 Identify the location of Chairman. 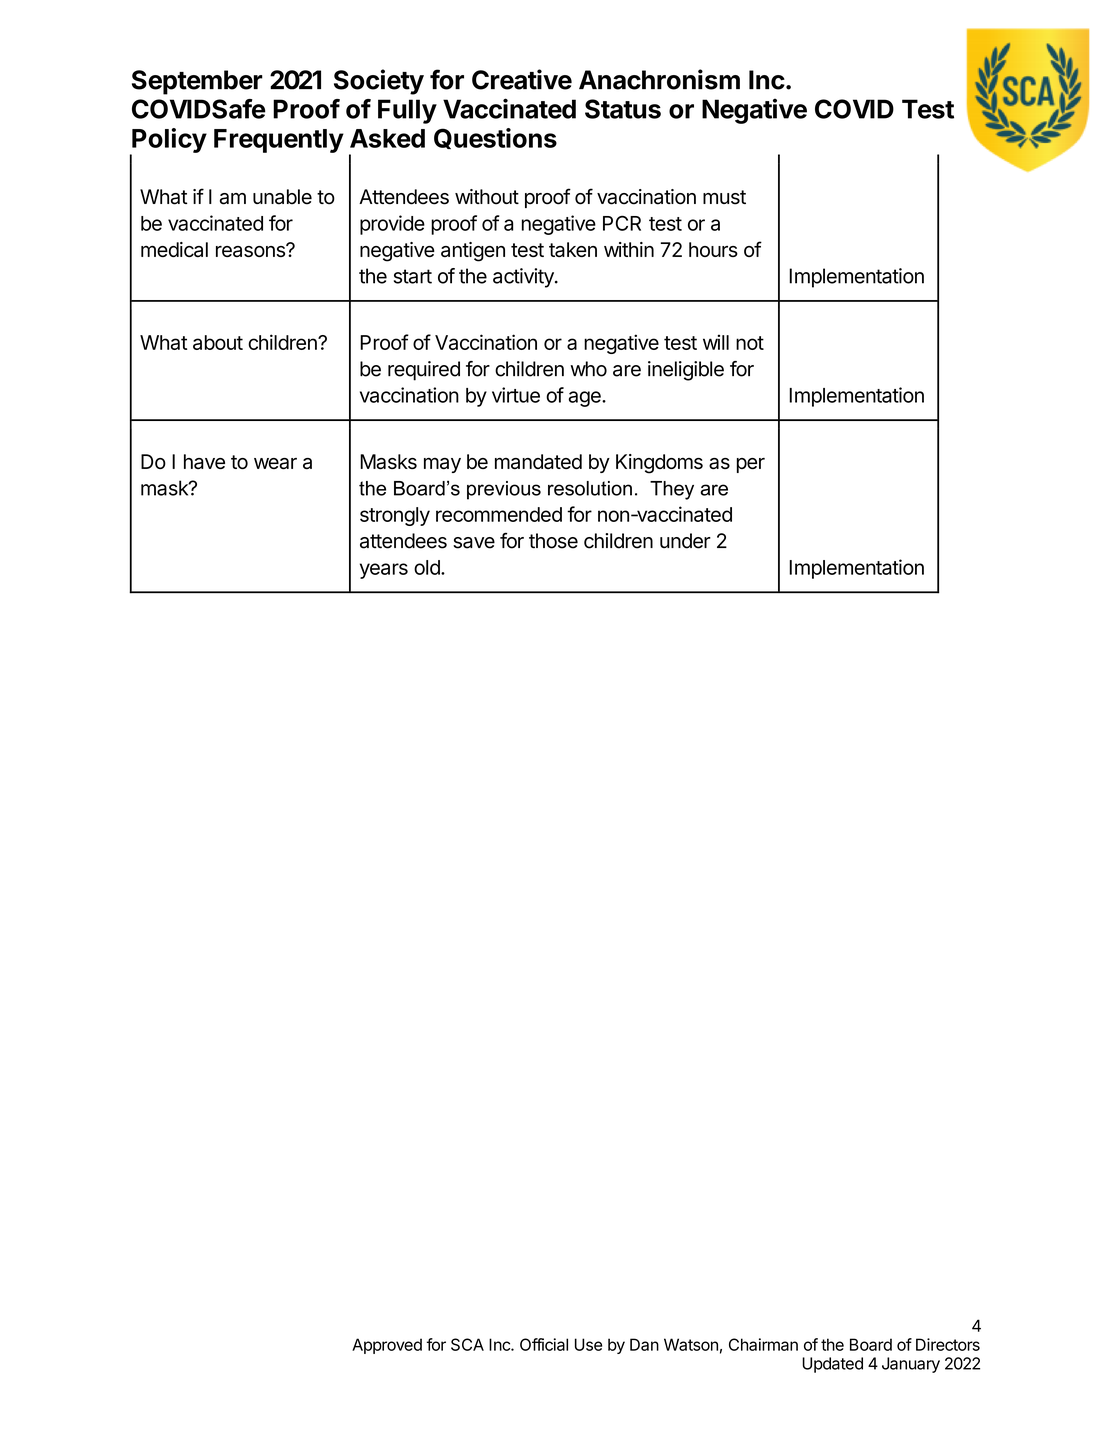
(763, 1344).
